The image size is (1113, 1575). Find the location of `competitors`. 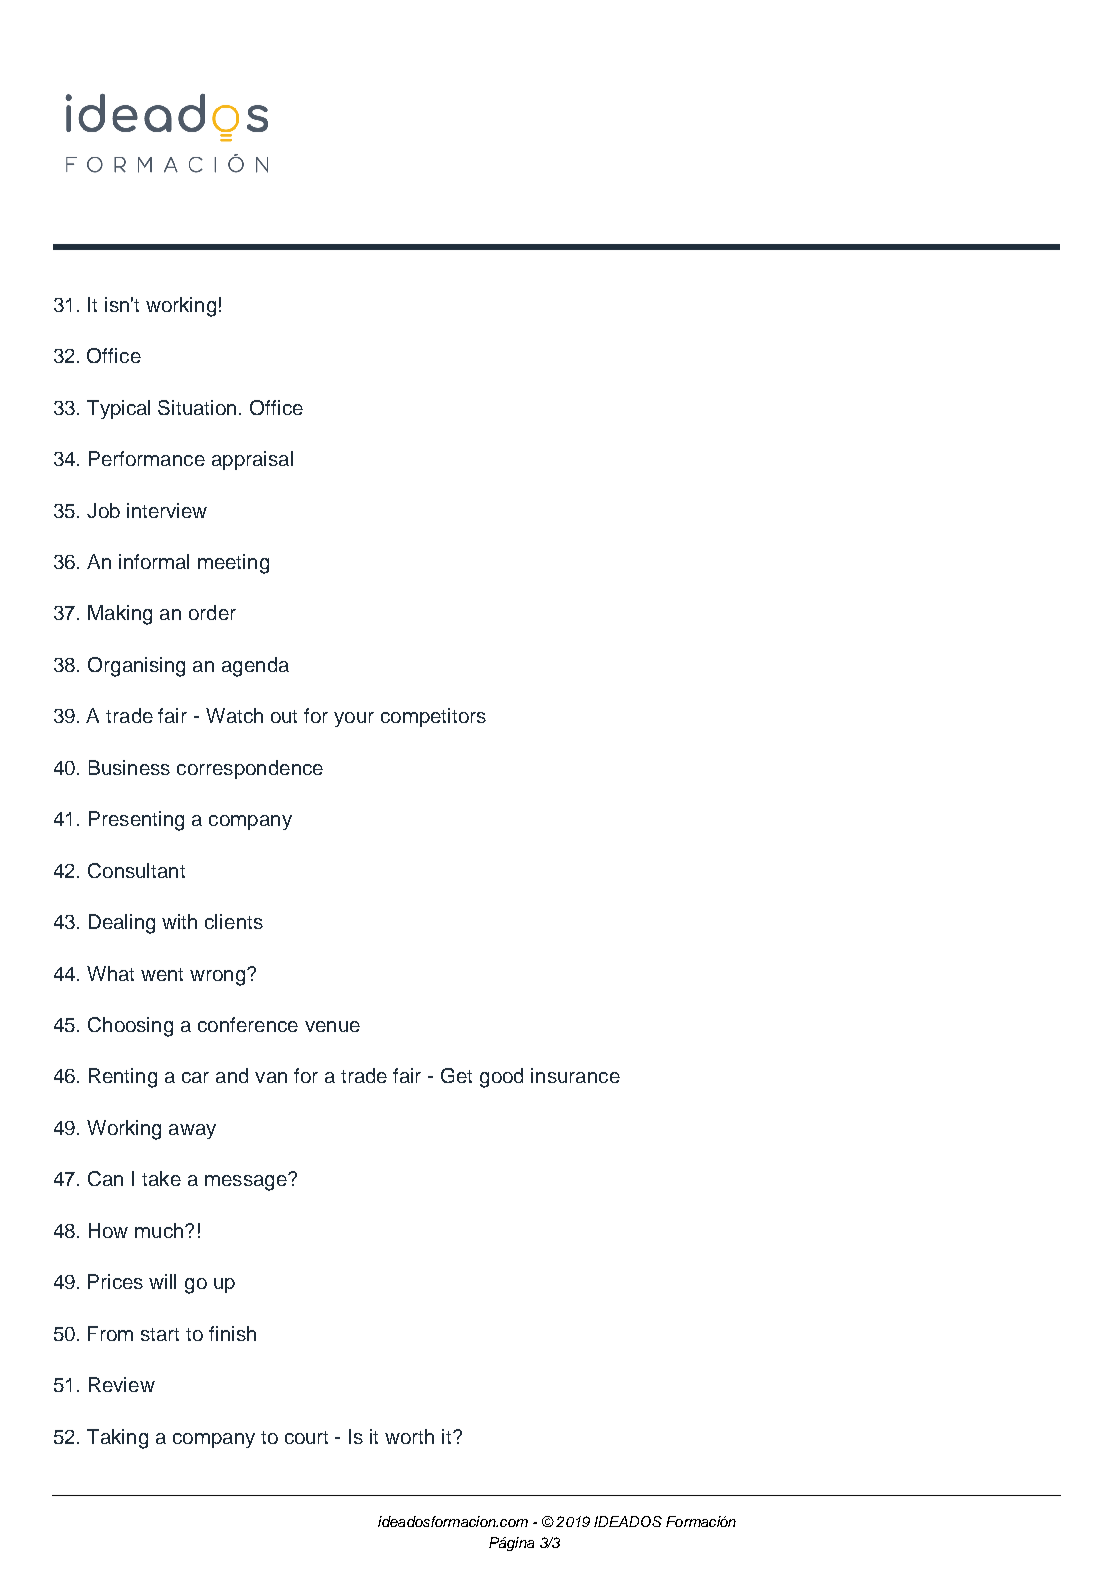

competitors is located at coordinates (433, 717).
